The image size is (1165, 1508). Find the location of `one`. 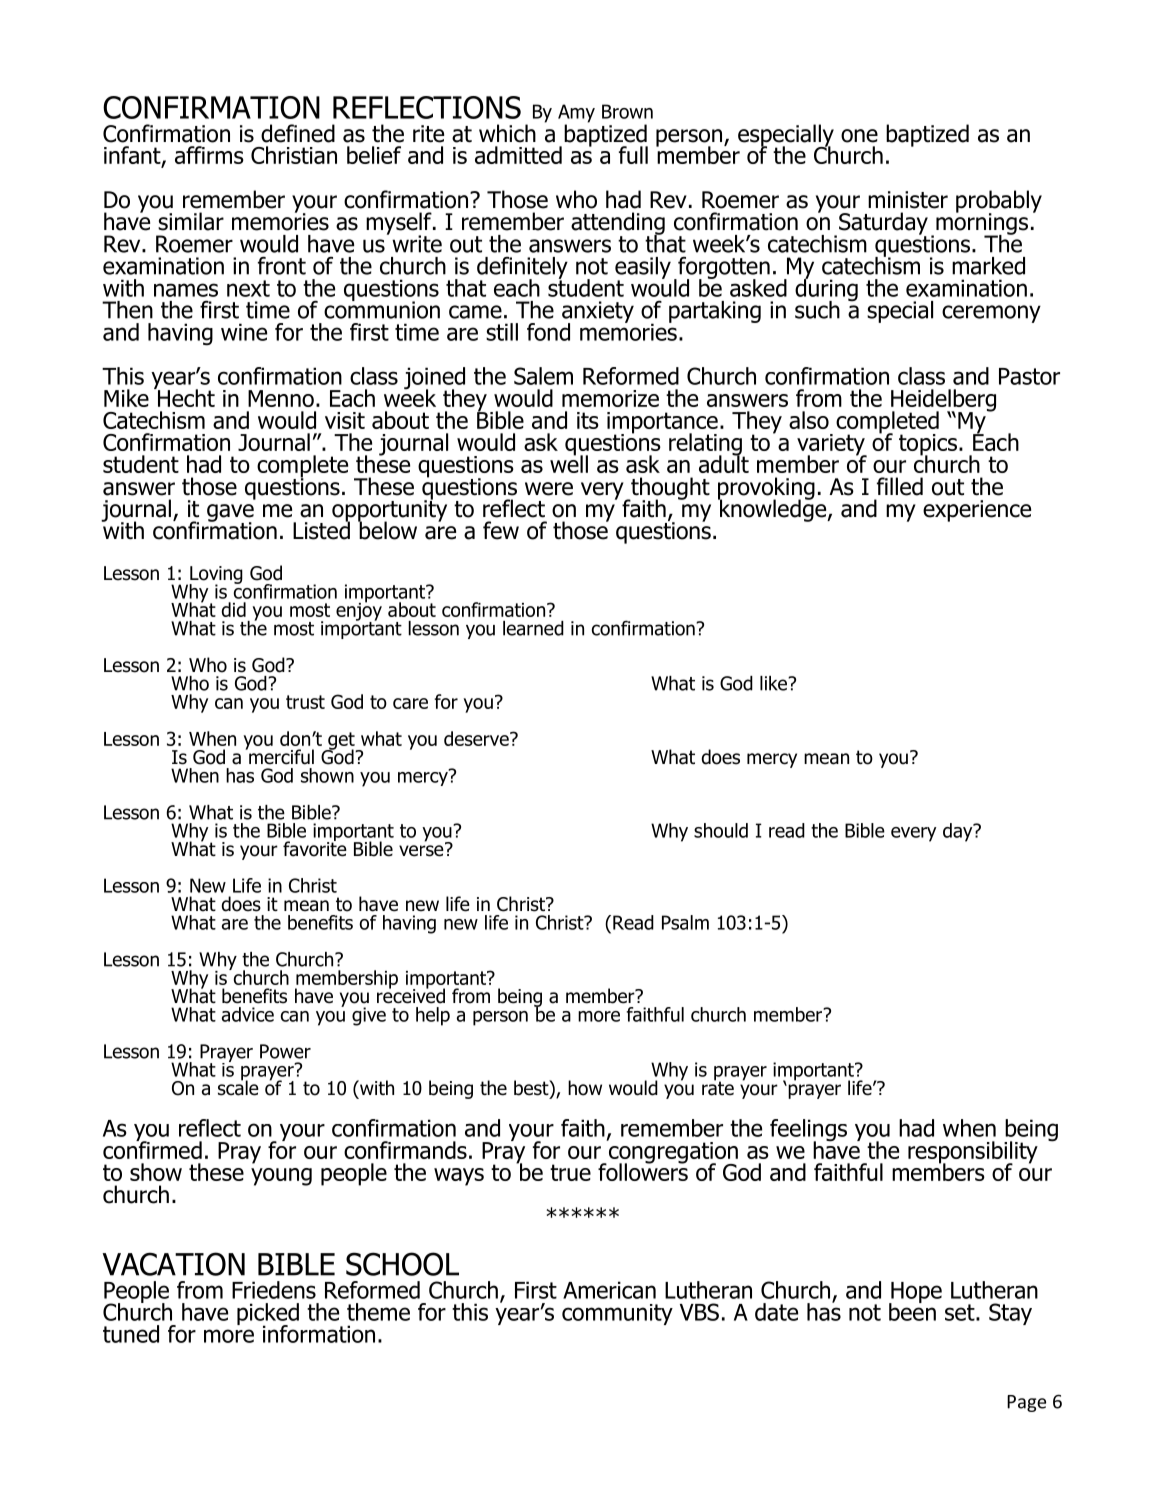

one is located at coordinates (859, 136).
